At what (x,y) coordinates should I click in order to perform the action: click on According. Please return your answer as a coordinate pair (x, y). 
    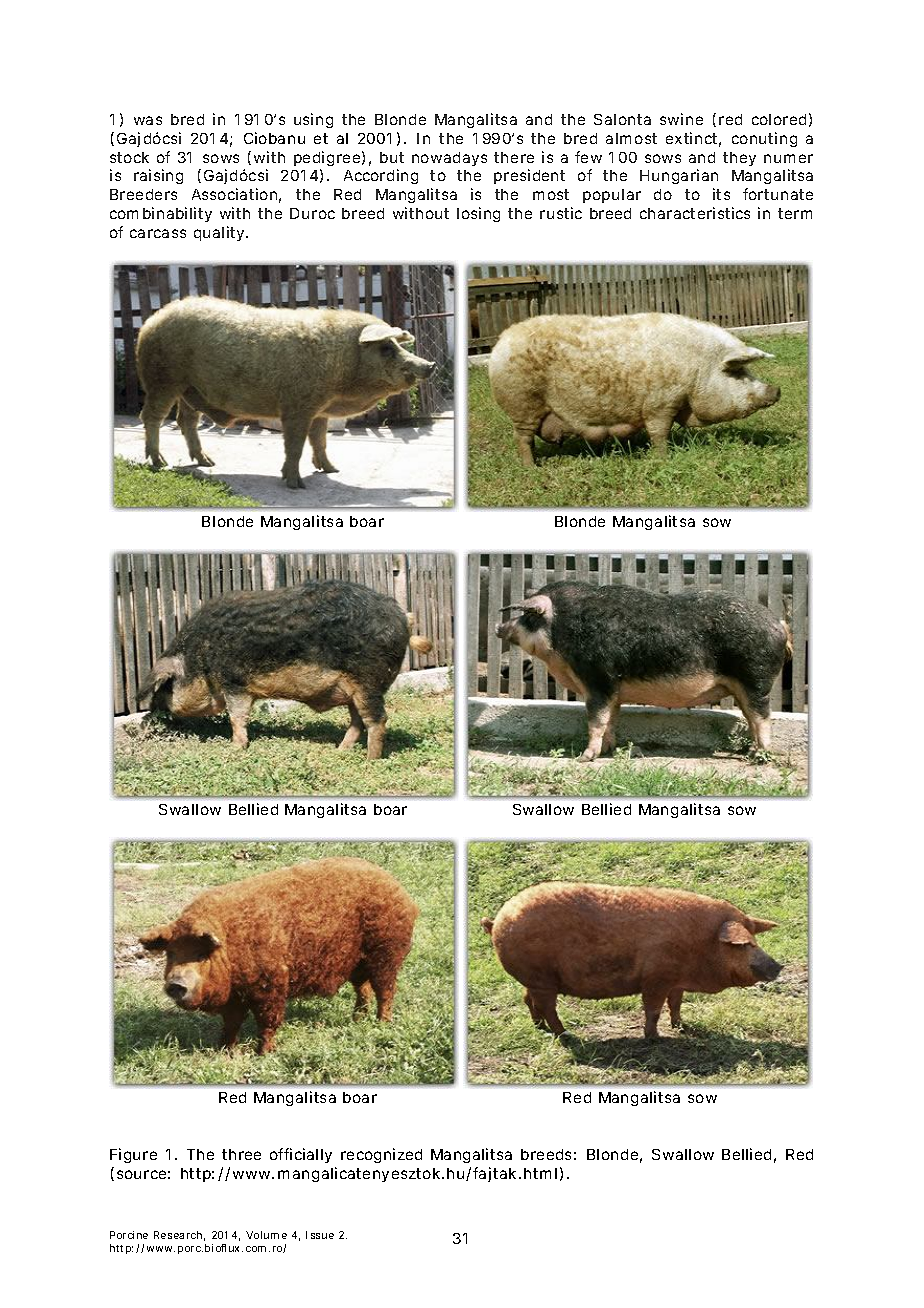
    Looking at the image, I should click on (381, 176).
